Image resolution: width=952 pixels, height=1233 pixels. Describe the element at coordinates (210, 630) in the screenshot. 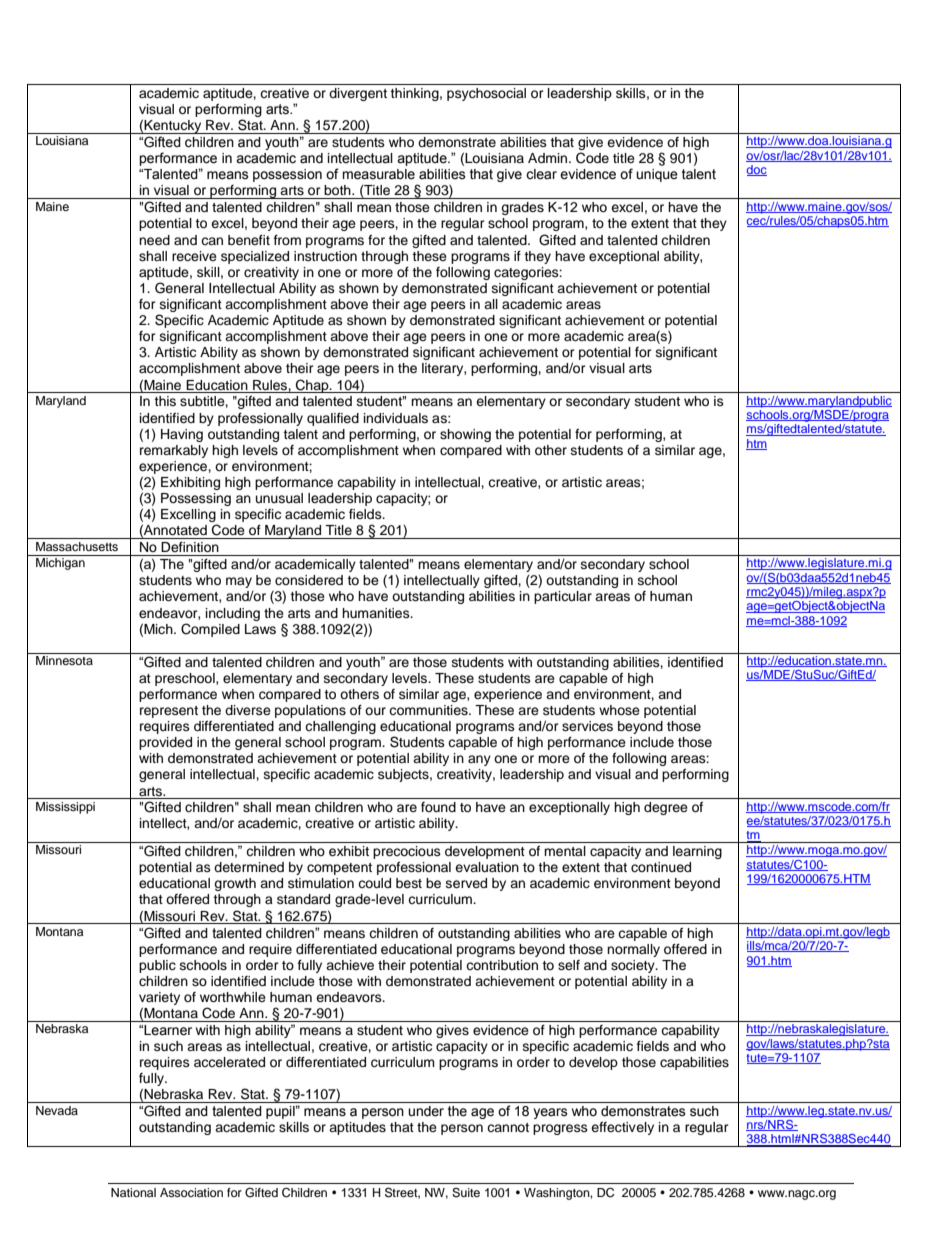

I see `Compiled` at that location.
